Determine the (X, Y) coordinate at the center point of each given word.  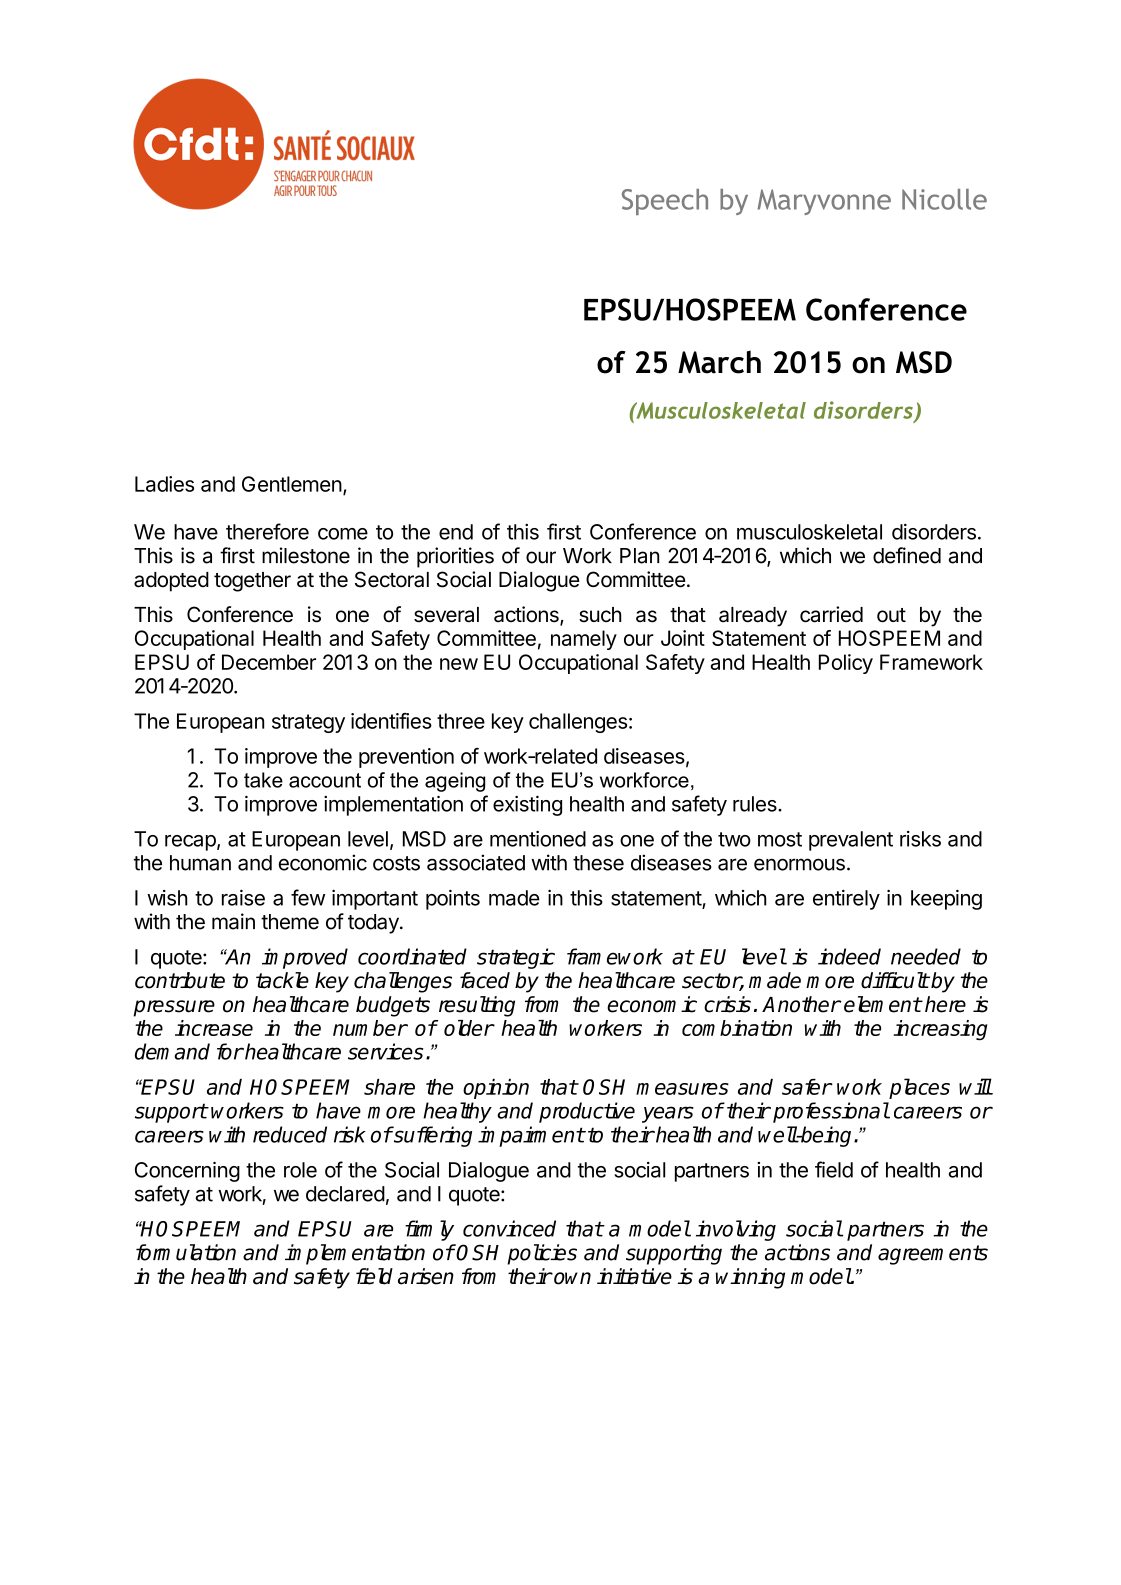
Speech (665, 202)
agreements (933, 1255)
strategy (308, 723)
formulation (186, 1252)
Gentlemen (292, 484)
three (461, 721)
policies (542, 1254)
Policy (846, 664)
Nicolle (944, 199)
